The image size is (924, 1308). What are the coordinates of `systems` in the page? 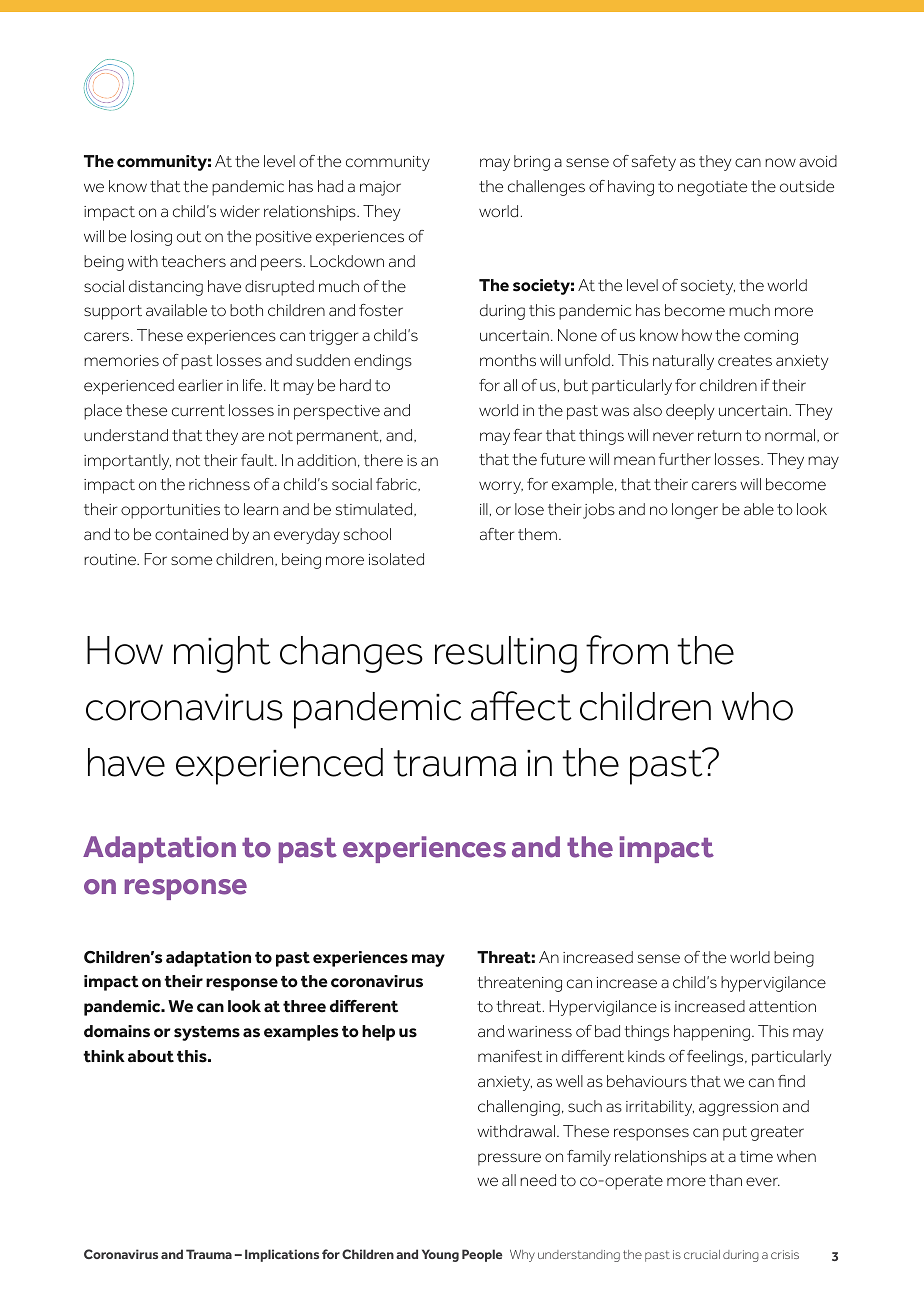 It's located at (207, 1033).
